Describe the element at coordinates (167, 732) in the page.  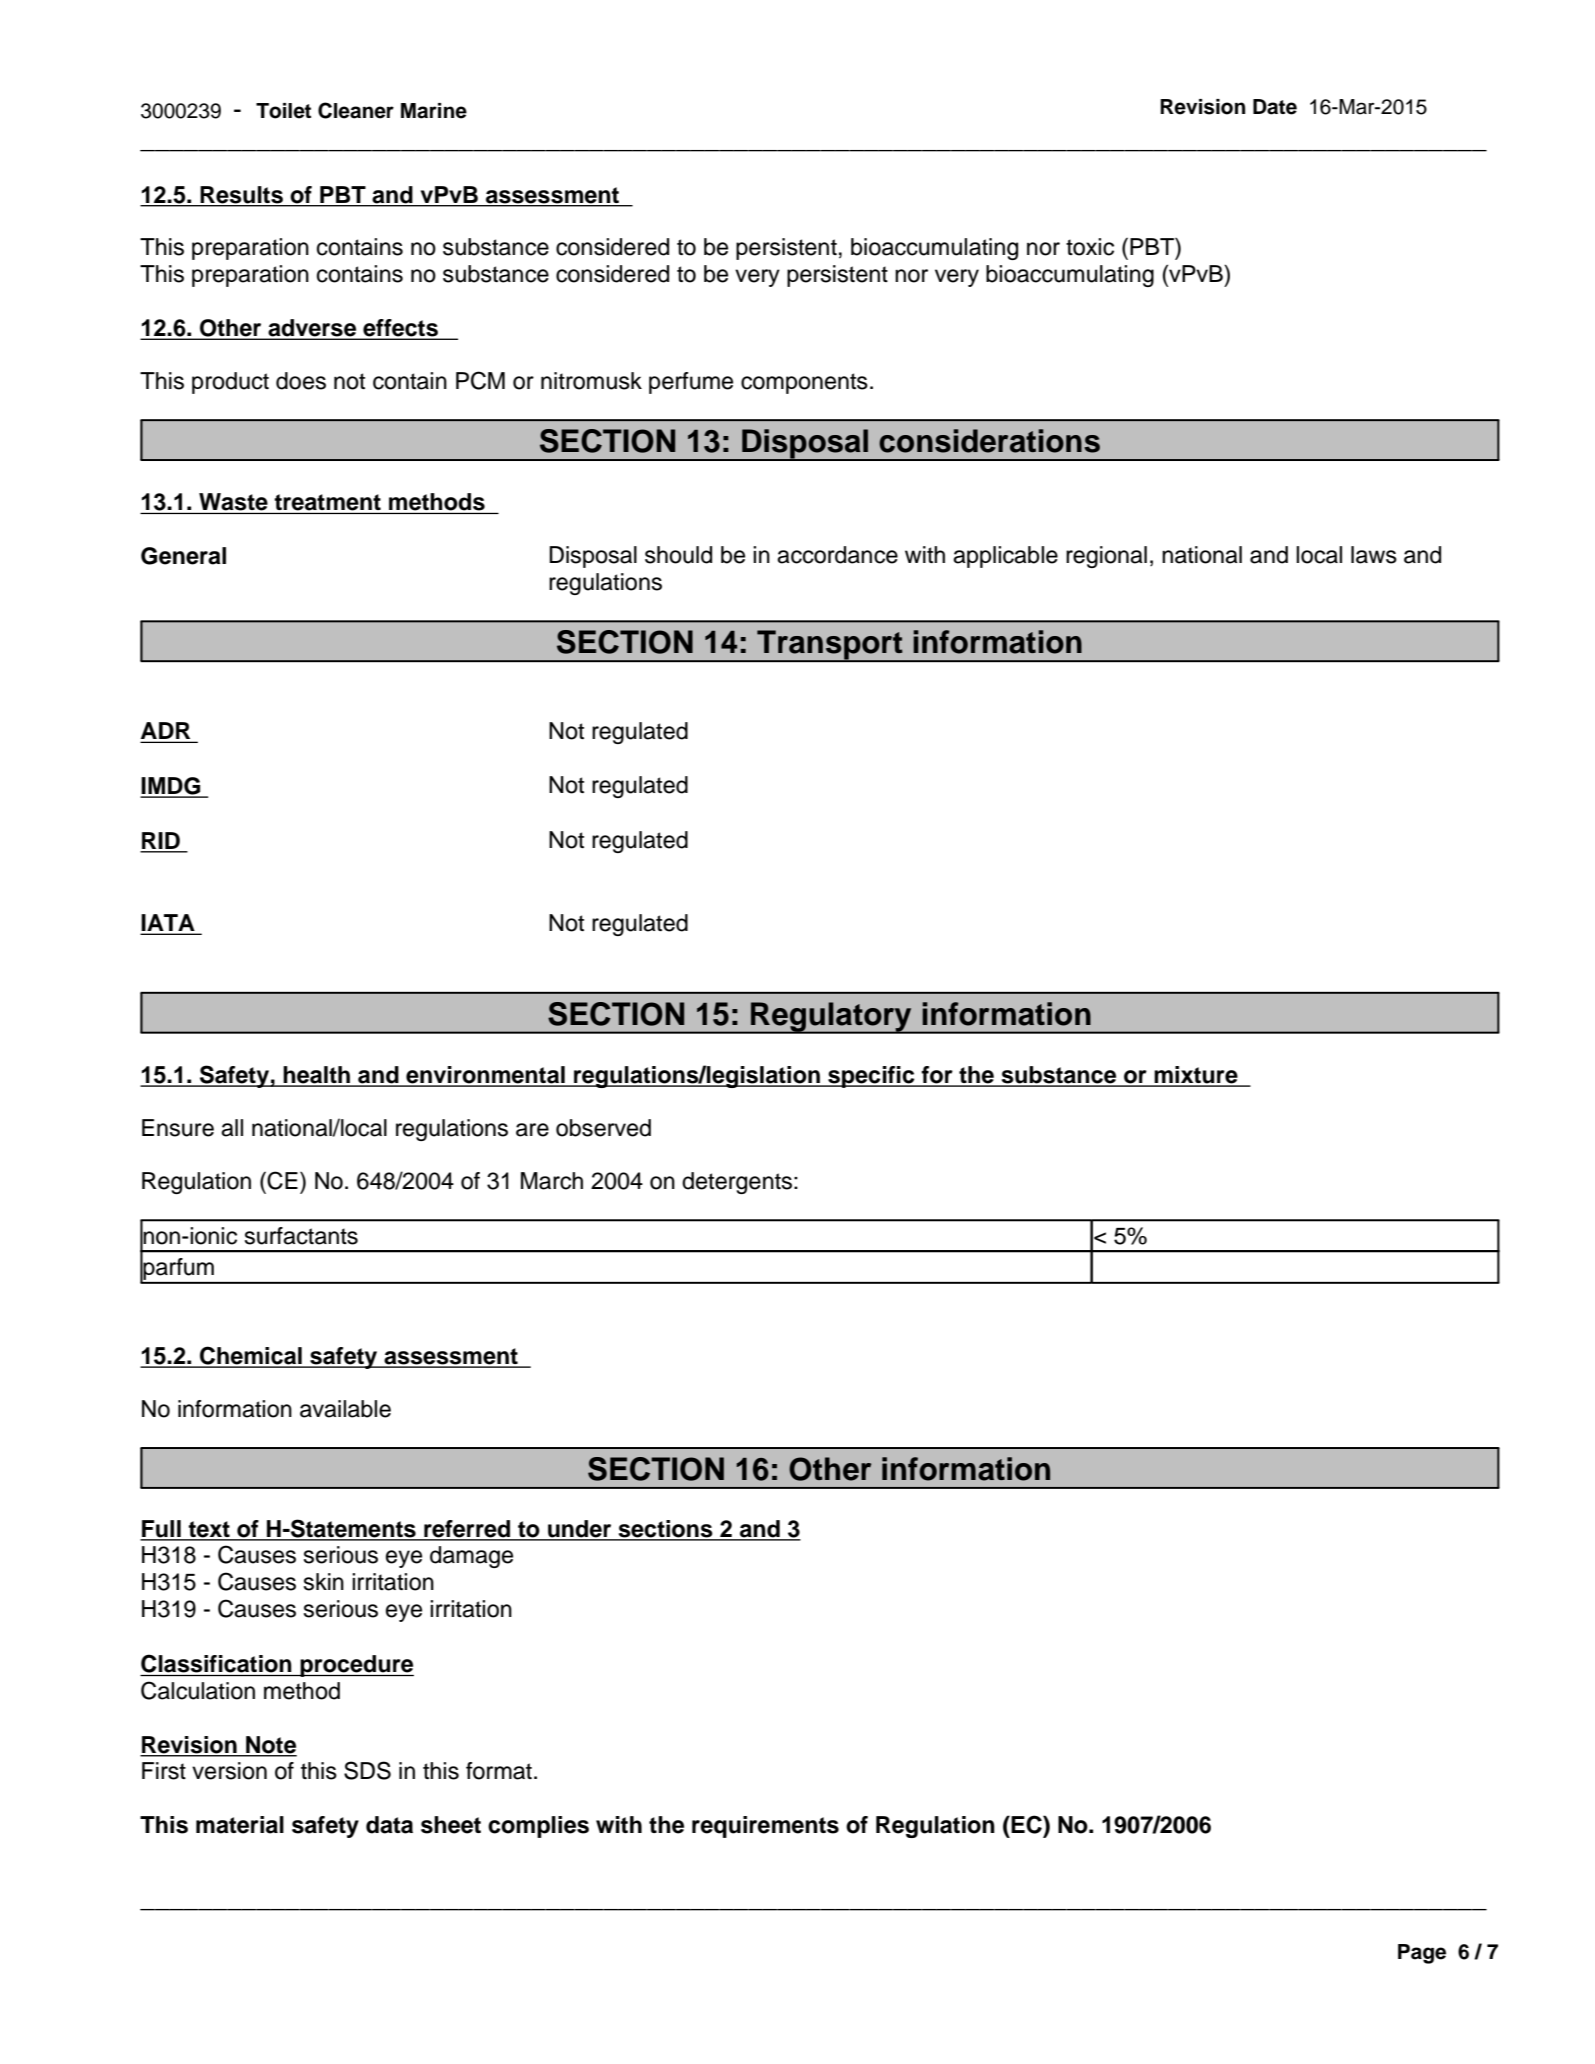
I see `ADR` at that location.
